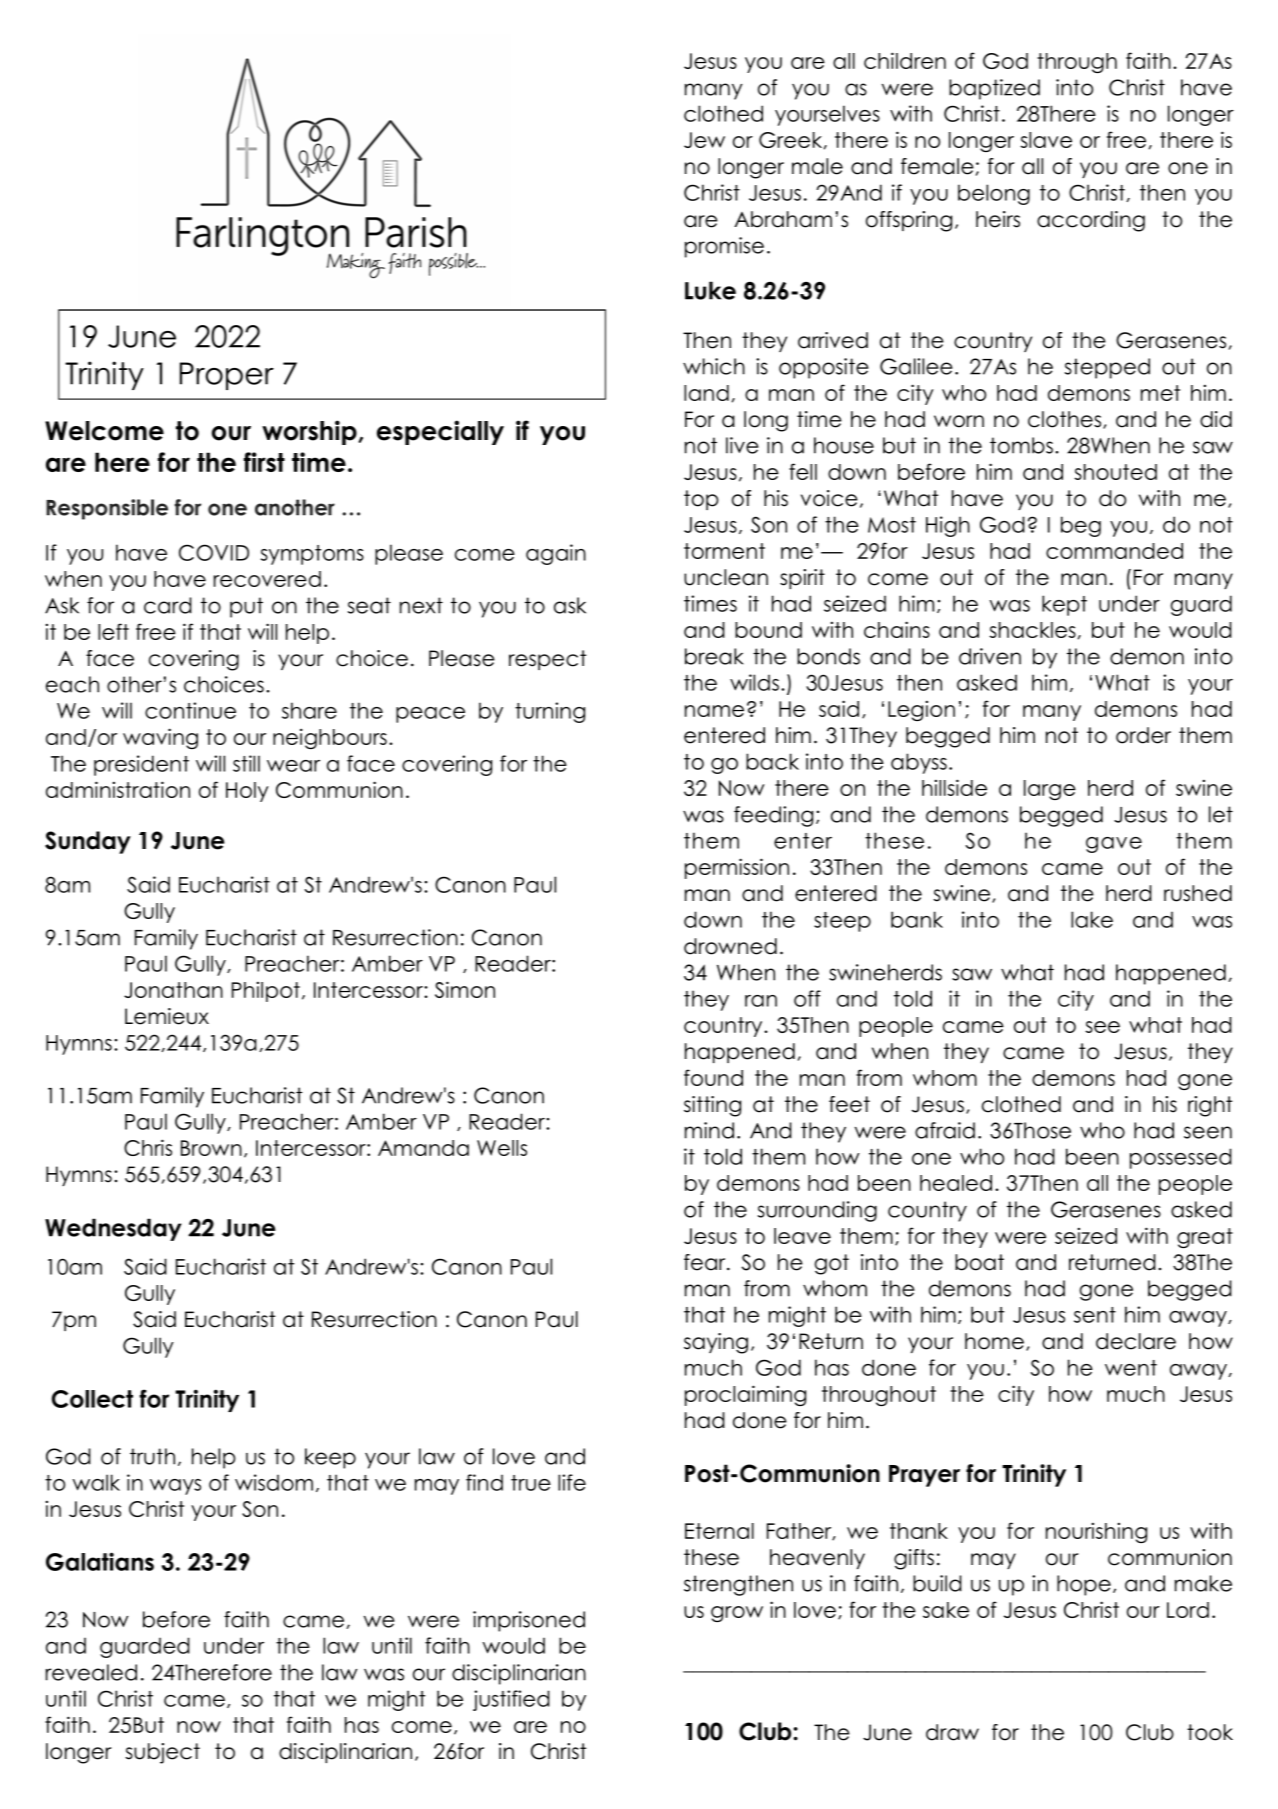 The height and width of the document is (1809, 1278). What do you see at coordinates (511, 1700) in the document?
I see `justified` at bounding box center [511, 1700].
